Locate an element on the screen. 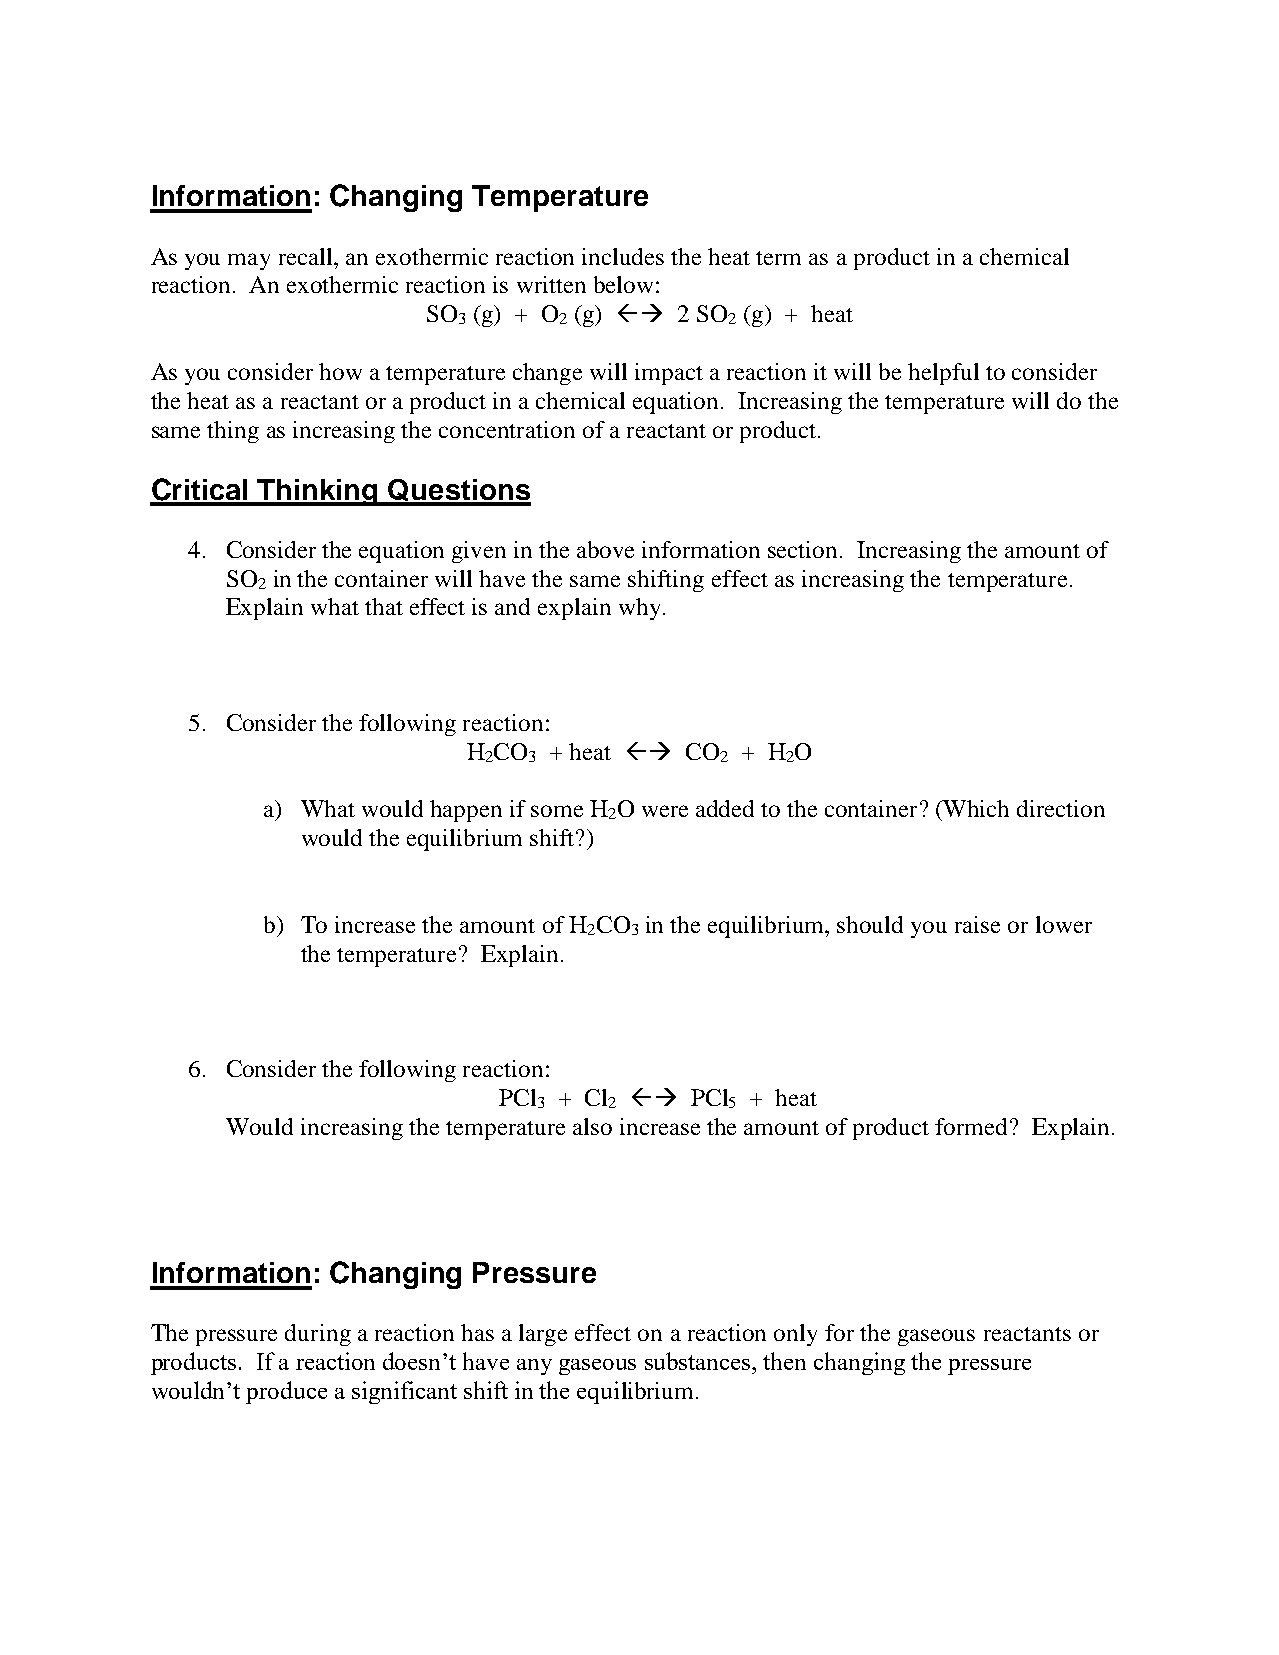 This screenshot has width=1279, height=1655. that is located at coordinates (384, 606).
